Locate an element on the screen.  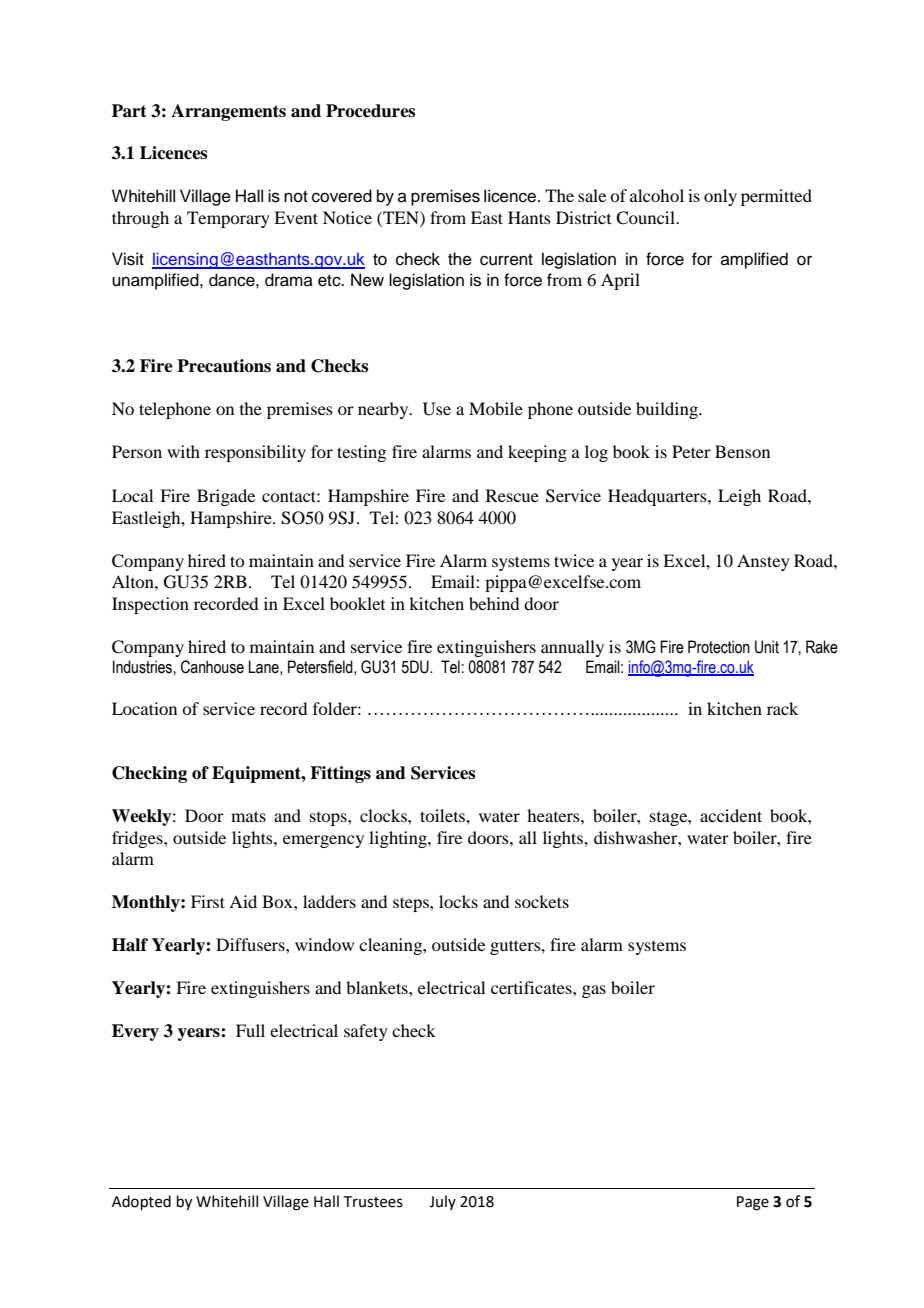
Arrangements is located at coordinates (228, 112).
